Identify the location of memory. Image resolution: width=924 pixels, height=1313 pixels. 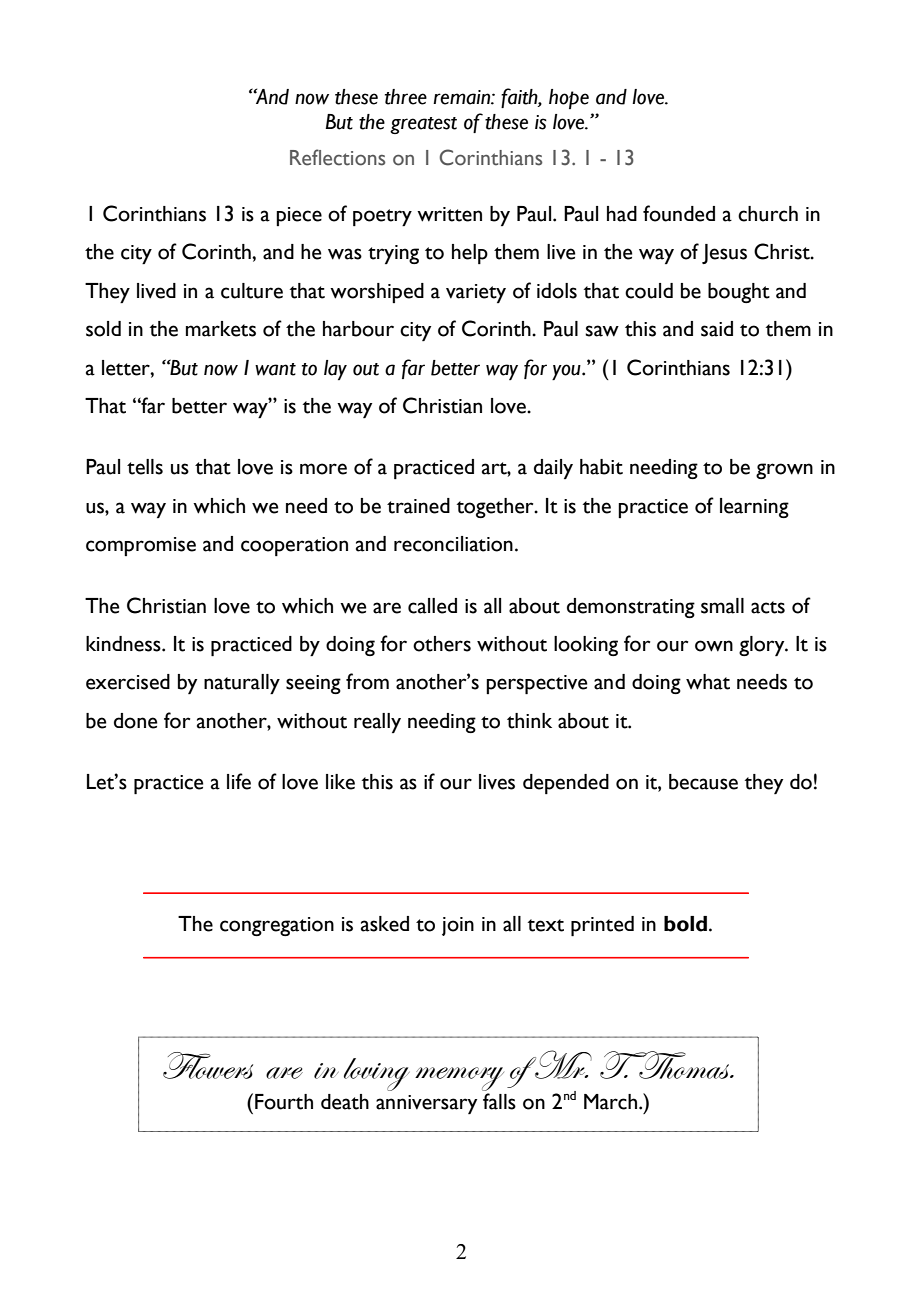
(459, 1079).
